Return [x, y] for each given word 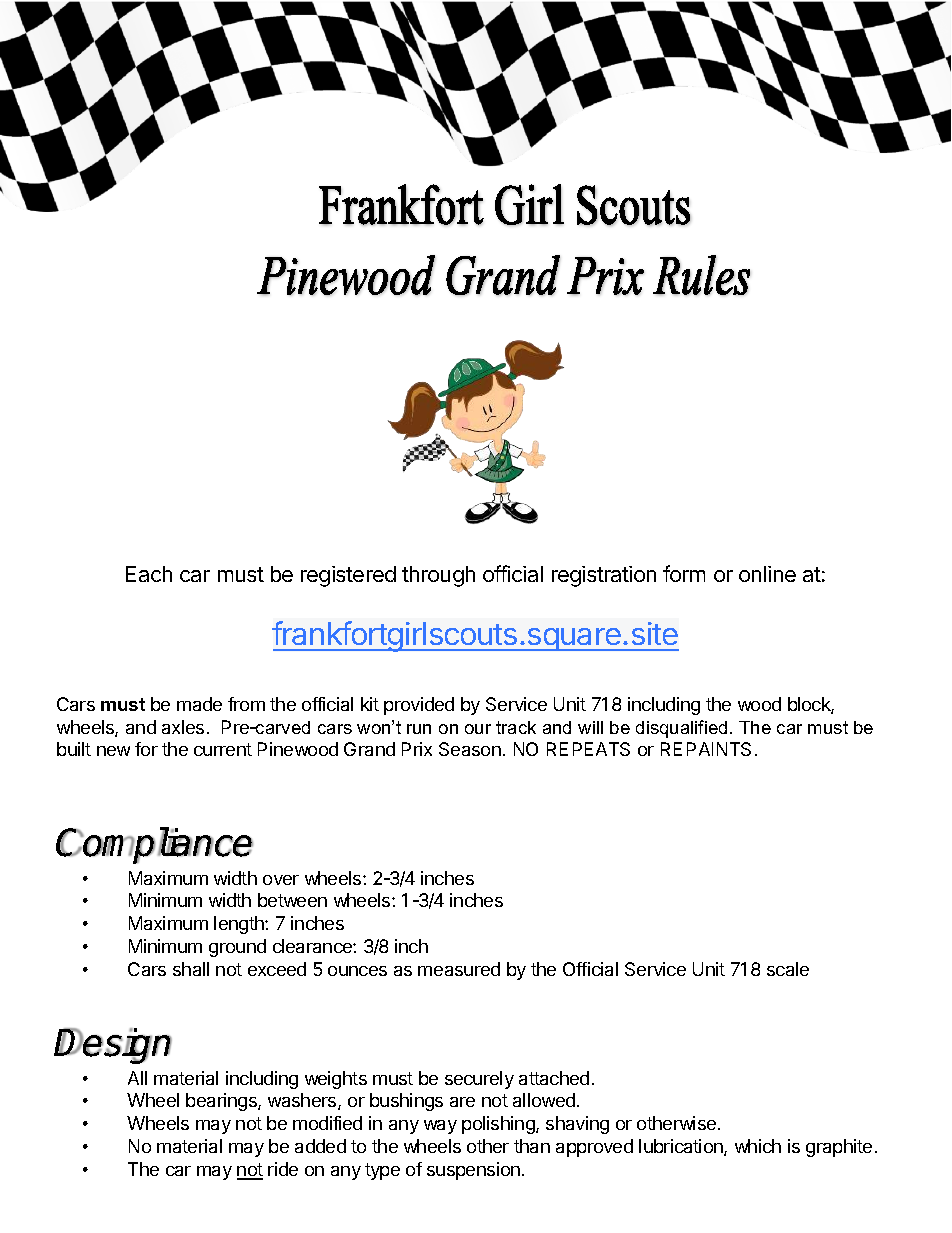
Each [149, 574]
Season [470, 749]
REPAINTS [706, 749]
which [758, 1146]
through [438, 576]
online [767, 574]
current [223, 749]
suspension [473, 1171]
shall [191, 969]
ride [283, 1169]
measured [459, 969]
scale [788, 969]
